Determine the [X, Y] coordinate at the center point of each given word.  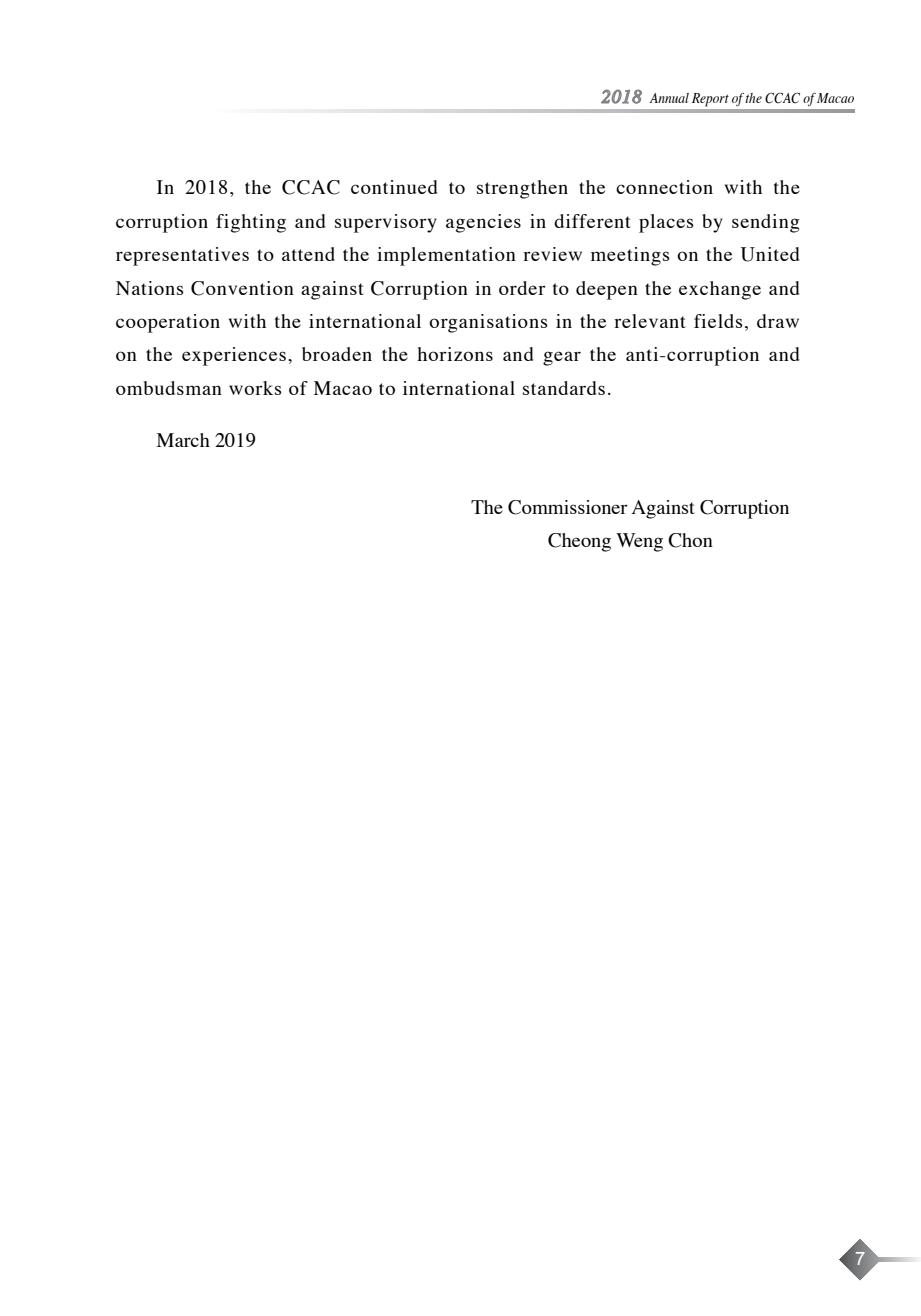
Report [710, 100]
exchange [720, 290]
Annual [669, 98]
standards [564, 388]
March [183, 440]
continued [394, 187]
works [255, 388]
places [666, 223]
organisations [488, 323]
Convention [242, 288]
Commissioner [568, 507]
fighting [251, 223]
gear [562, 358]
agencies [483, 223]
